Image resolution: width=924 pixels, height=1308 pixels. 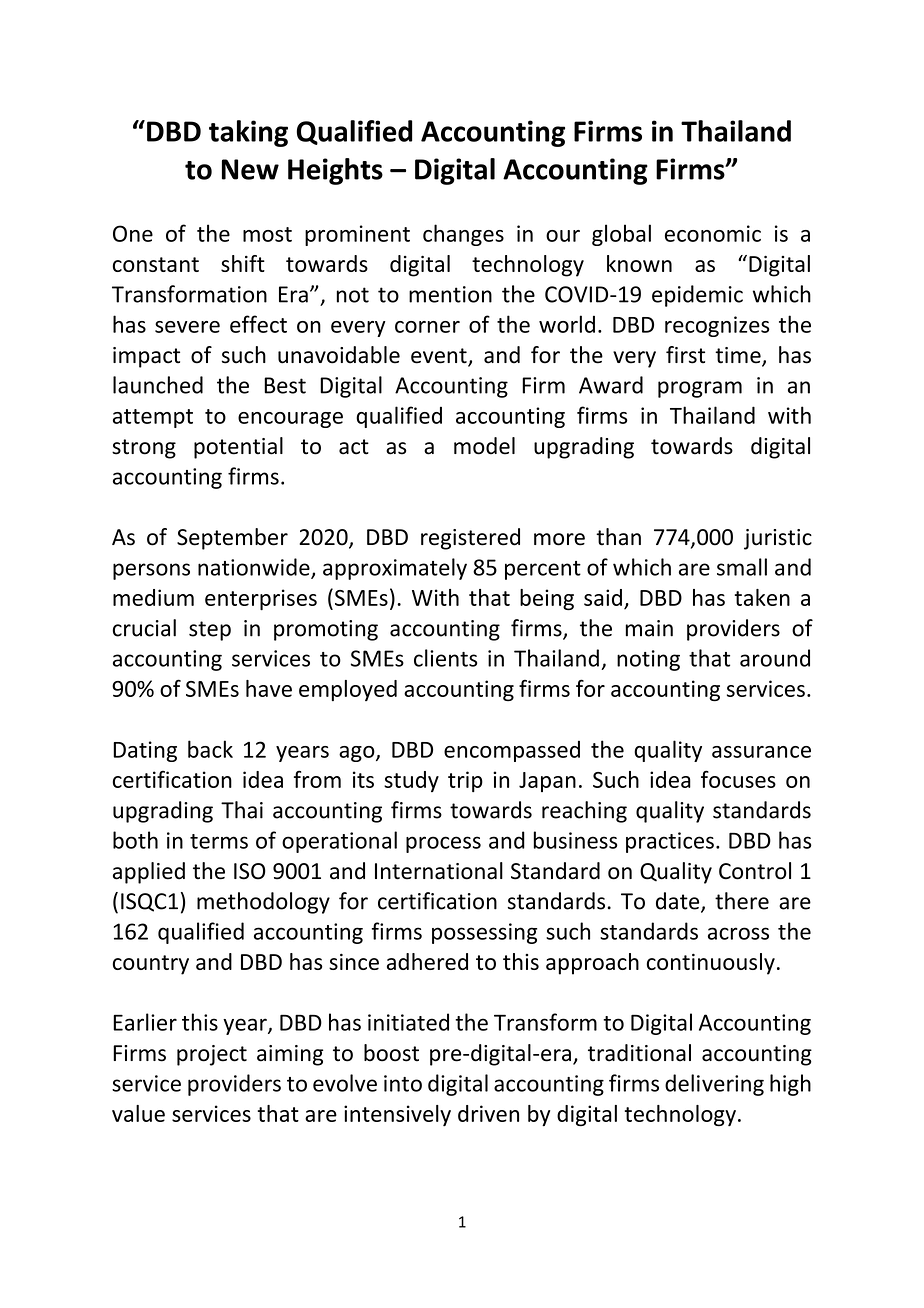 I want to click on step, so click(x=210, y=631).
